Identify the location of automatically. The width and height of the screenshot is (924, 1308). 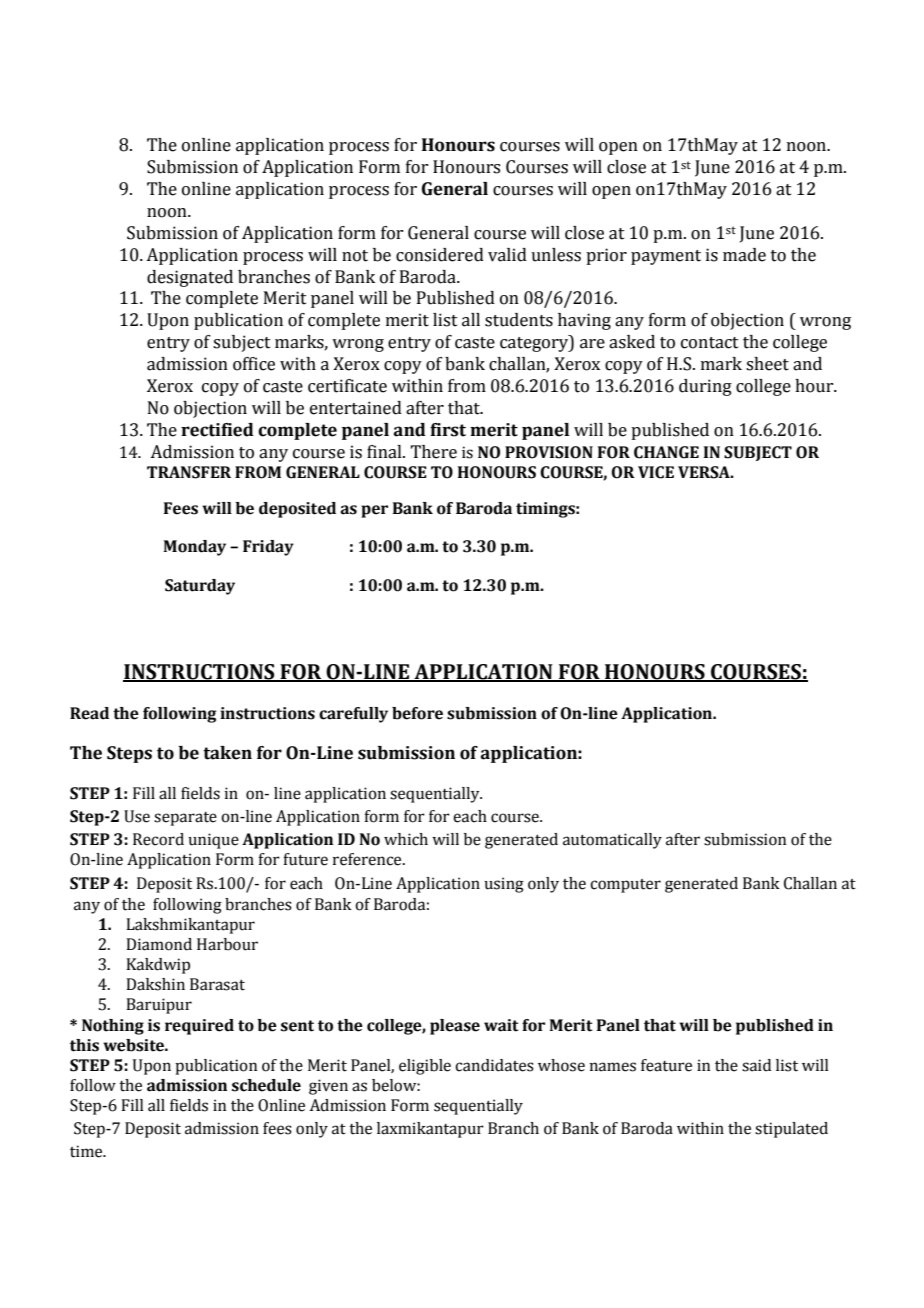
(612, 841).
